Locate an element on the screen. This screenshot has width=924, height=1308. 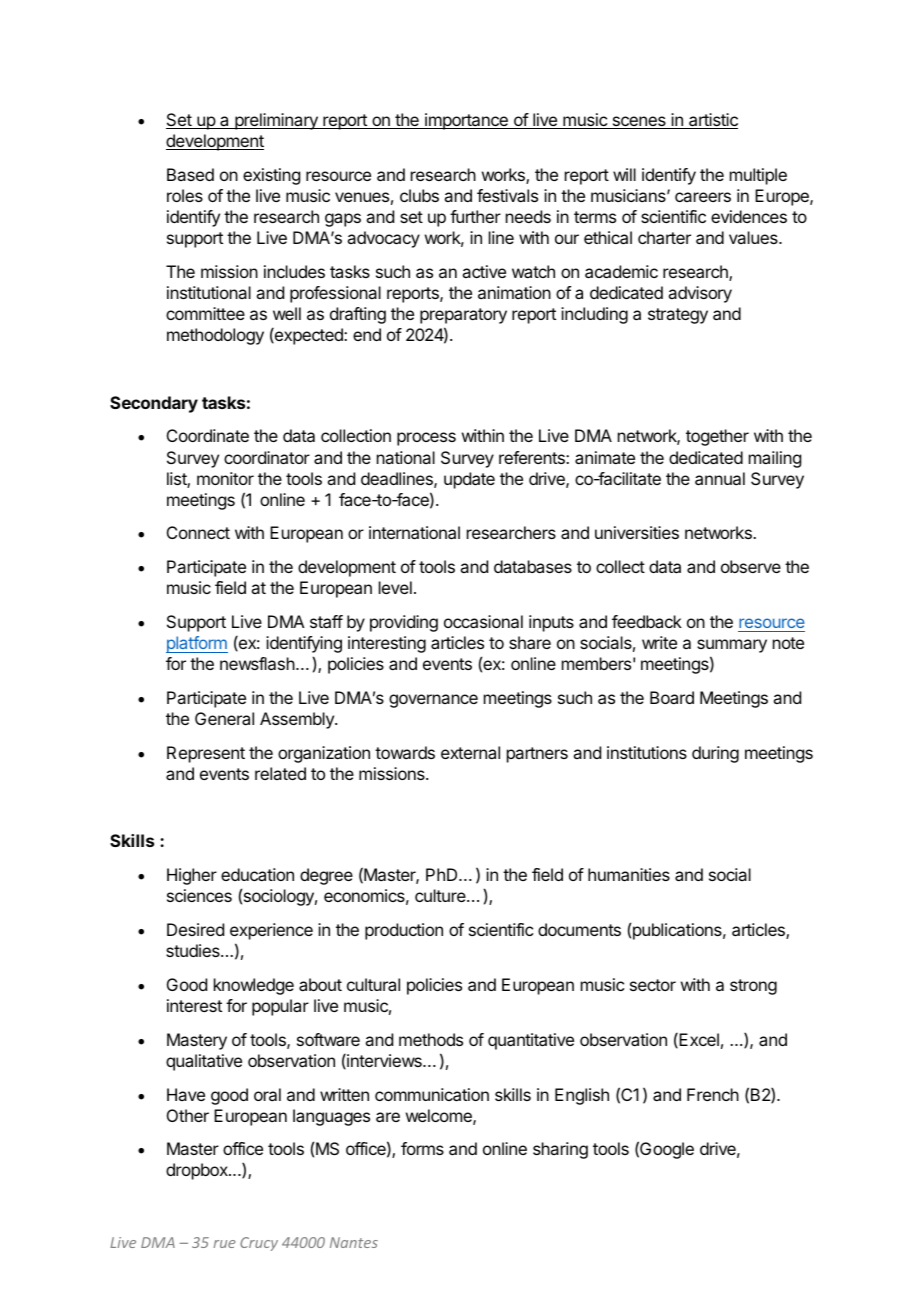
Based is located at coordinates (190, 174).
